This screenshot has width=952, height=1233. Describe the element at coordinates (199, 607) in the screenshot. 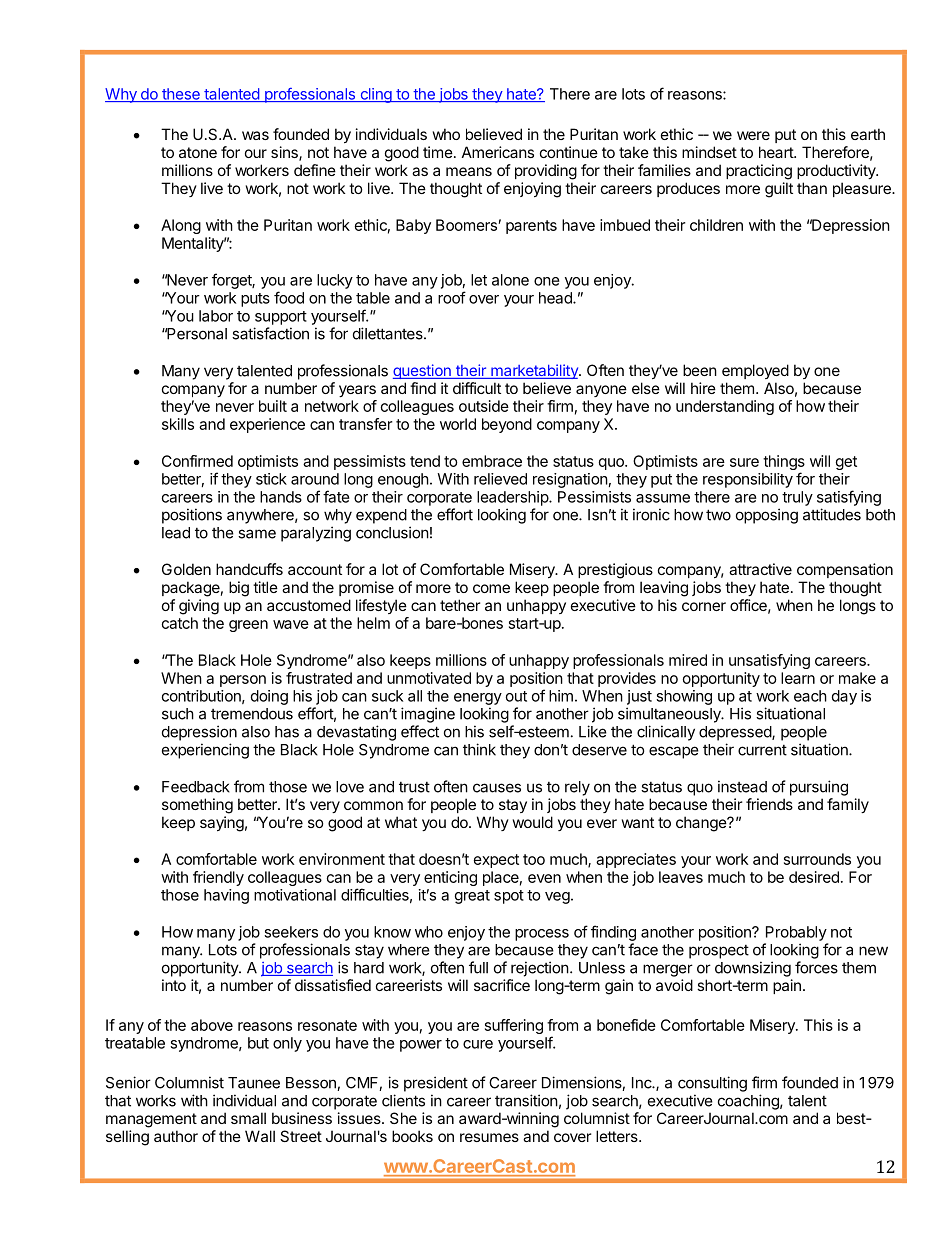

I see `giving` at that location.
